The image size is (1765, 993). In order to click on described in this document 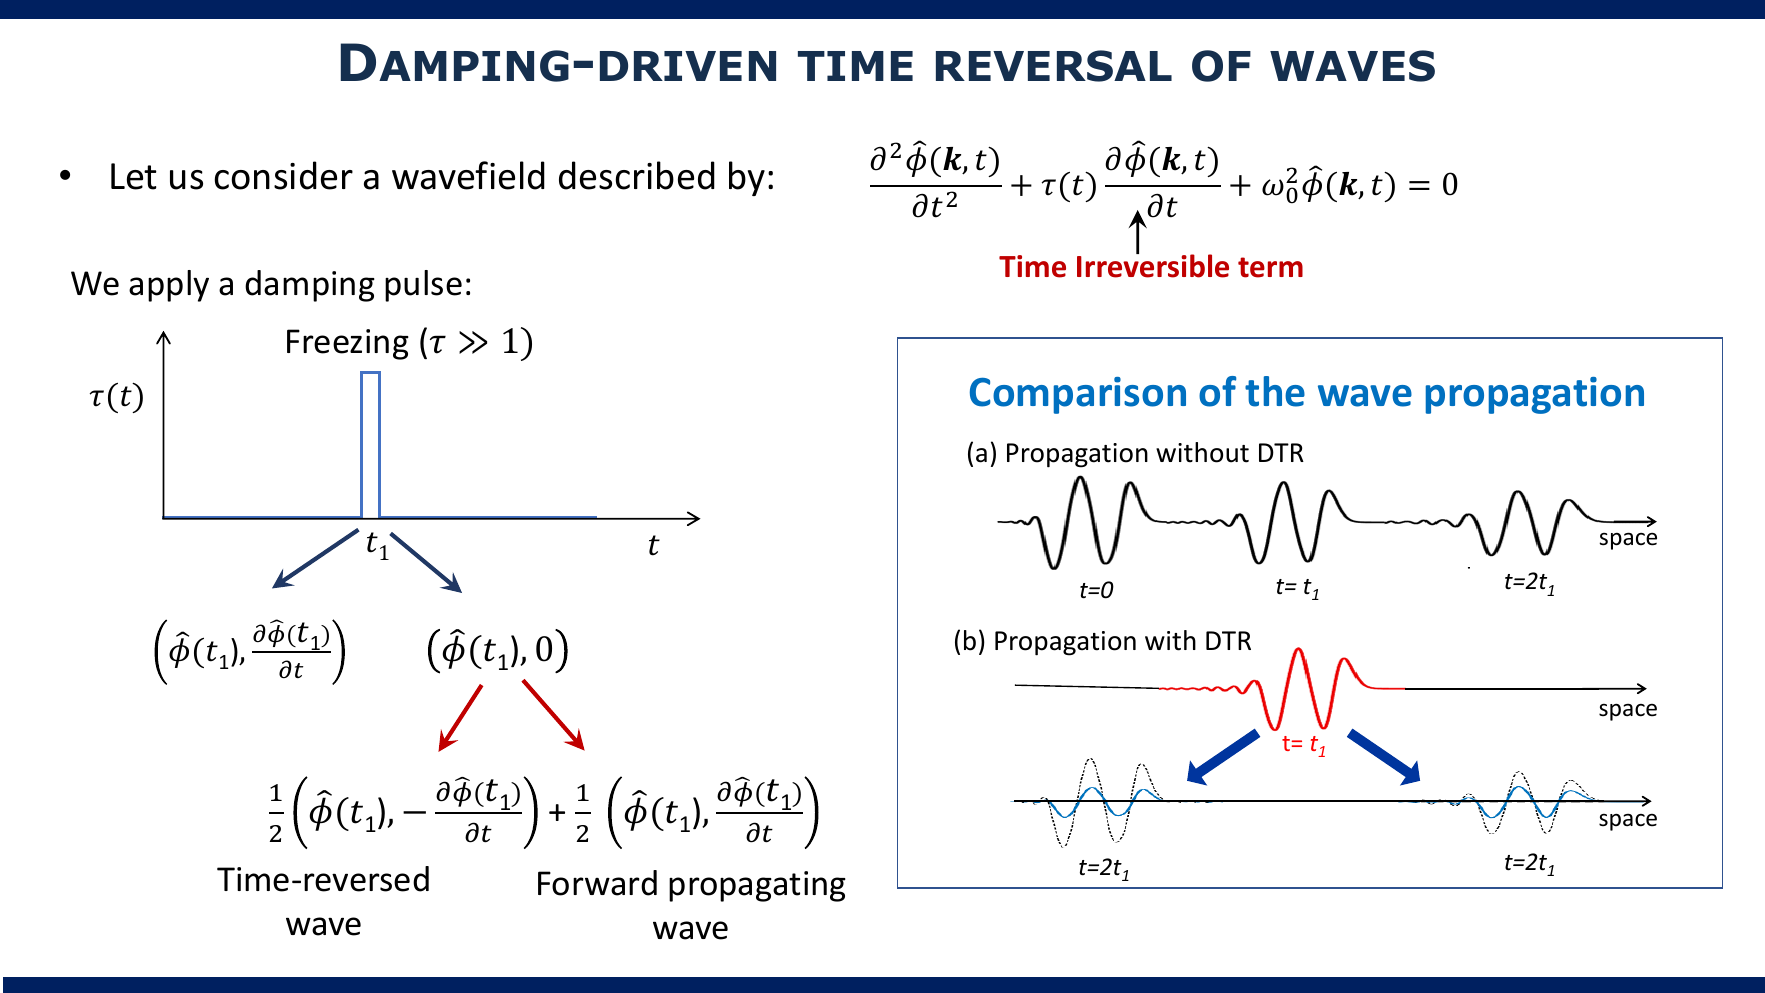, I will do `click(637, 175)`.
